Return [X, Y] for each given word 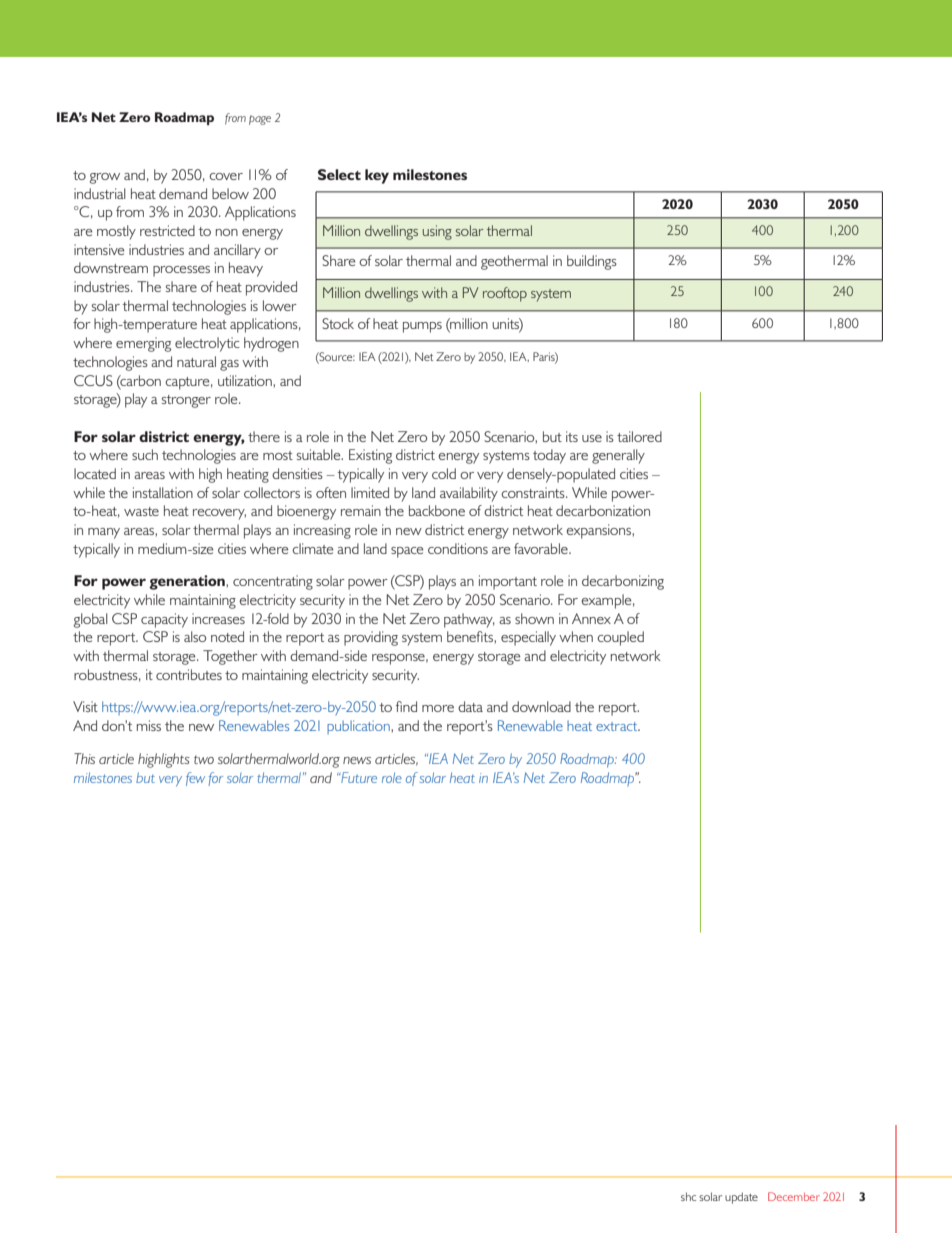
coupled [620, 638]
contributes [189, 674]
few [195, 779]
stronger [186, 401]
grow [104, 178]
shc [688, 1196]
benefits [471, 636]
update [741, 1198]
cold [444, 473]
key [377, 176]
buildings [592, 262]
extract [618, 726]
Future [358, 777]
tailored [639, 436]
